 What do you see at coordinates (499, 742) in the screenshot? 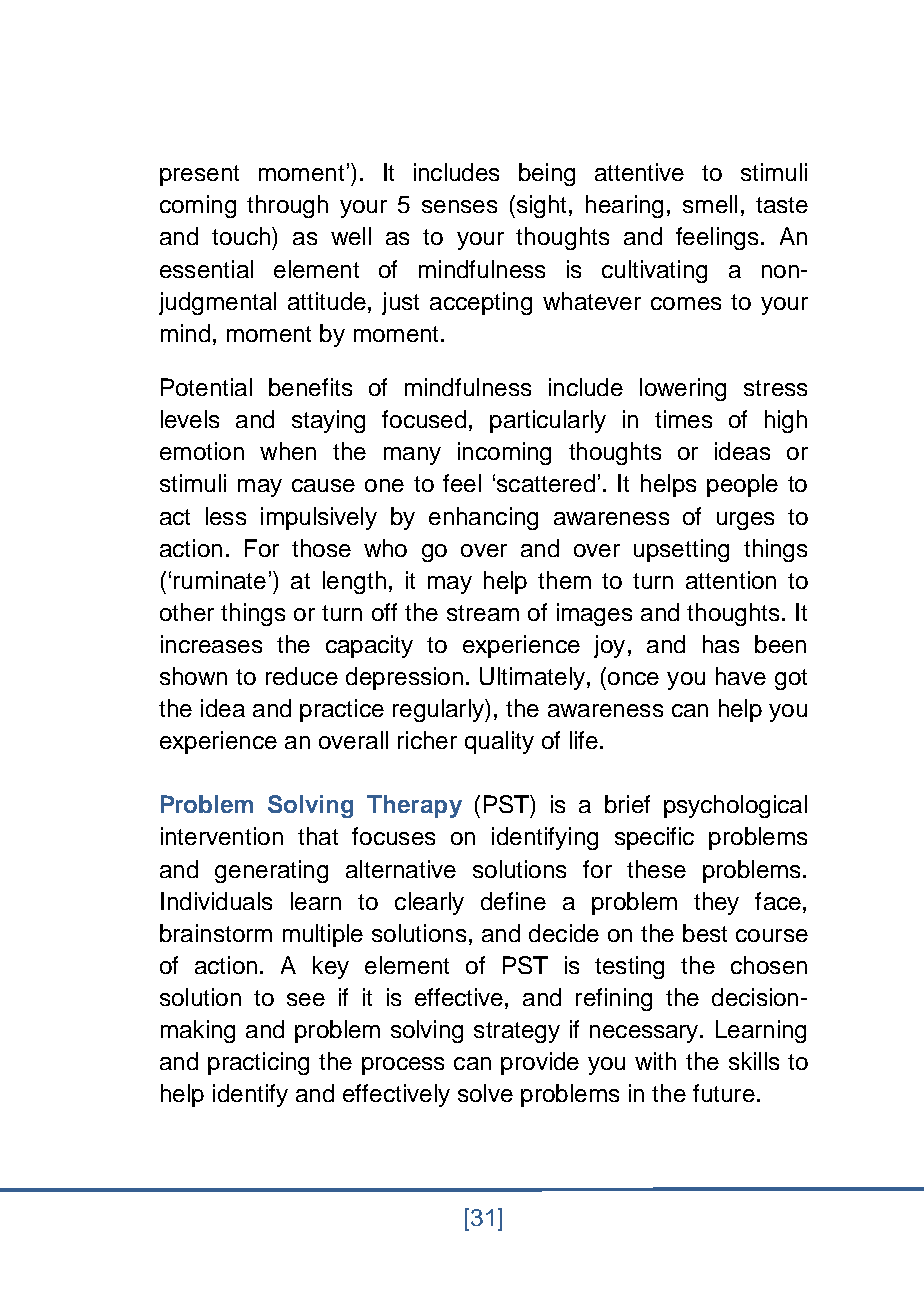
I see `quality` at bounding box center [499, 742].
